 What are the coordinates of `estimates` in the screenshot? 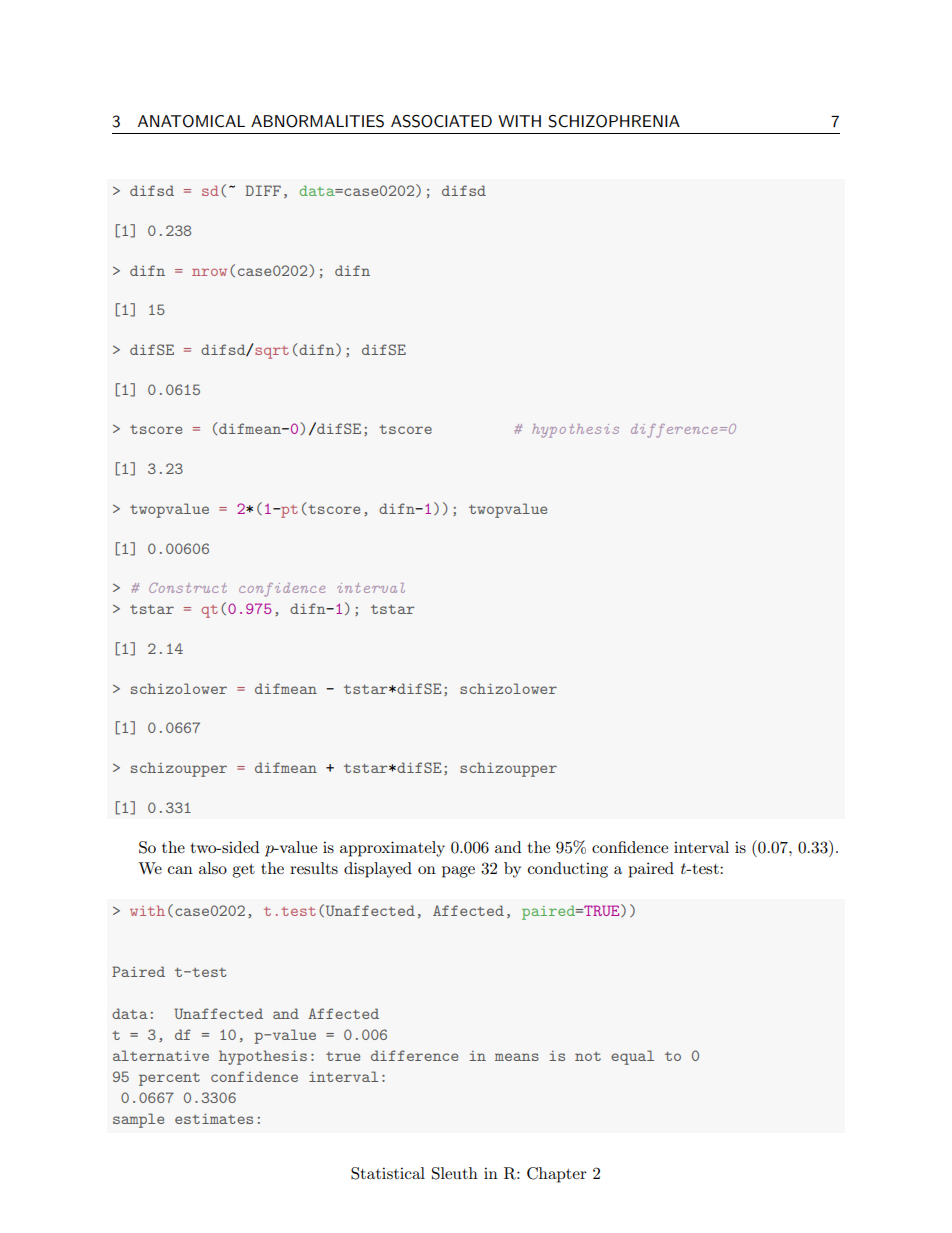 It's located at (214, 1119).
